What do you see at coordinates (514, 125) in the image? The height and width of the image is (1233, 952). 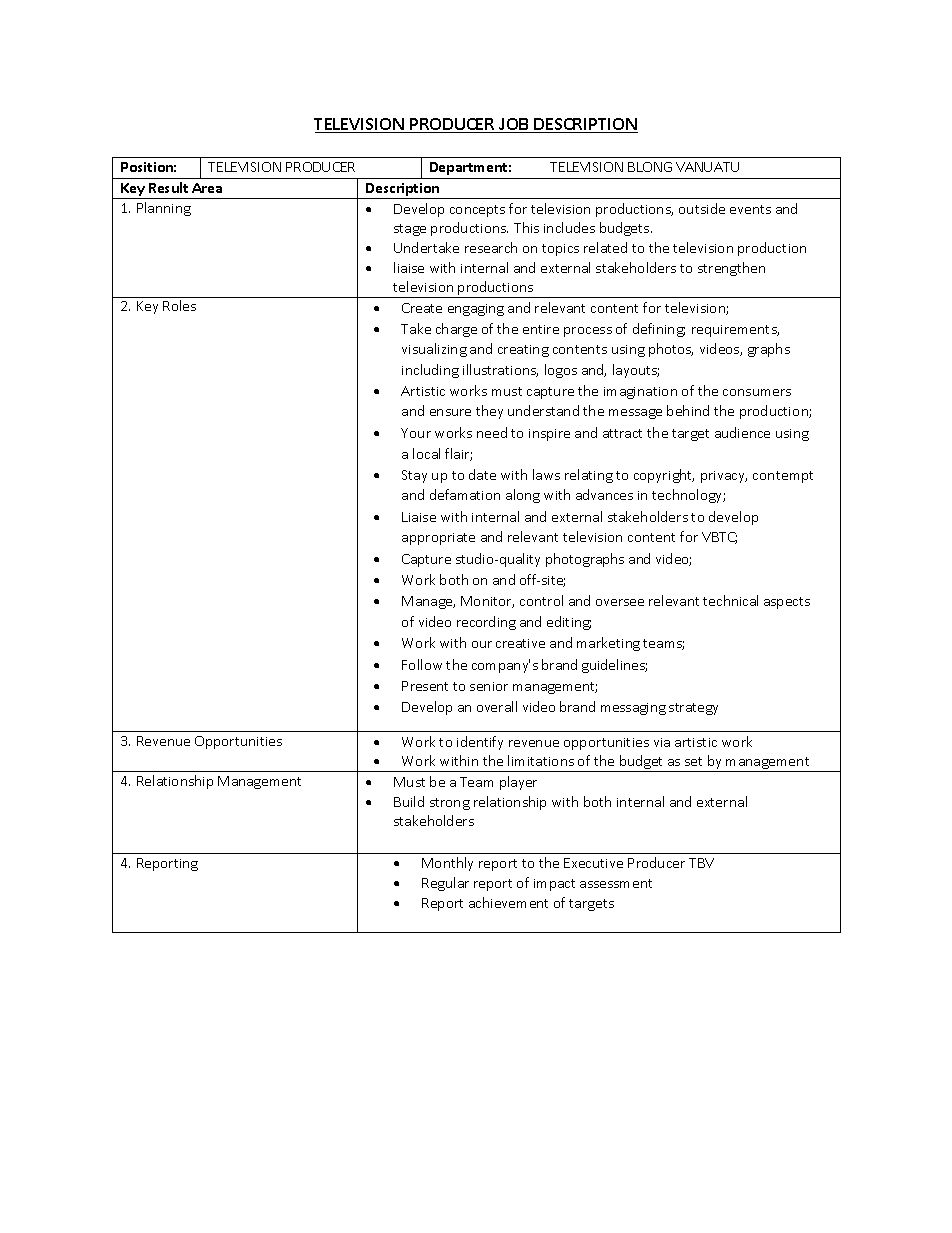 I see `JOB` at bounding box center [514, 125].
